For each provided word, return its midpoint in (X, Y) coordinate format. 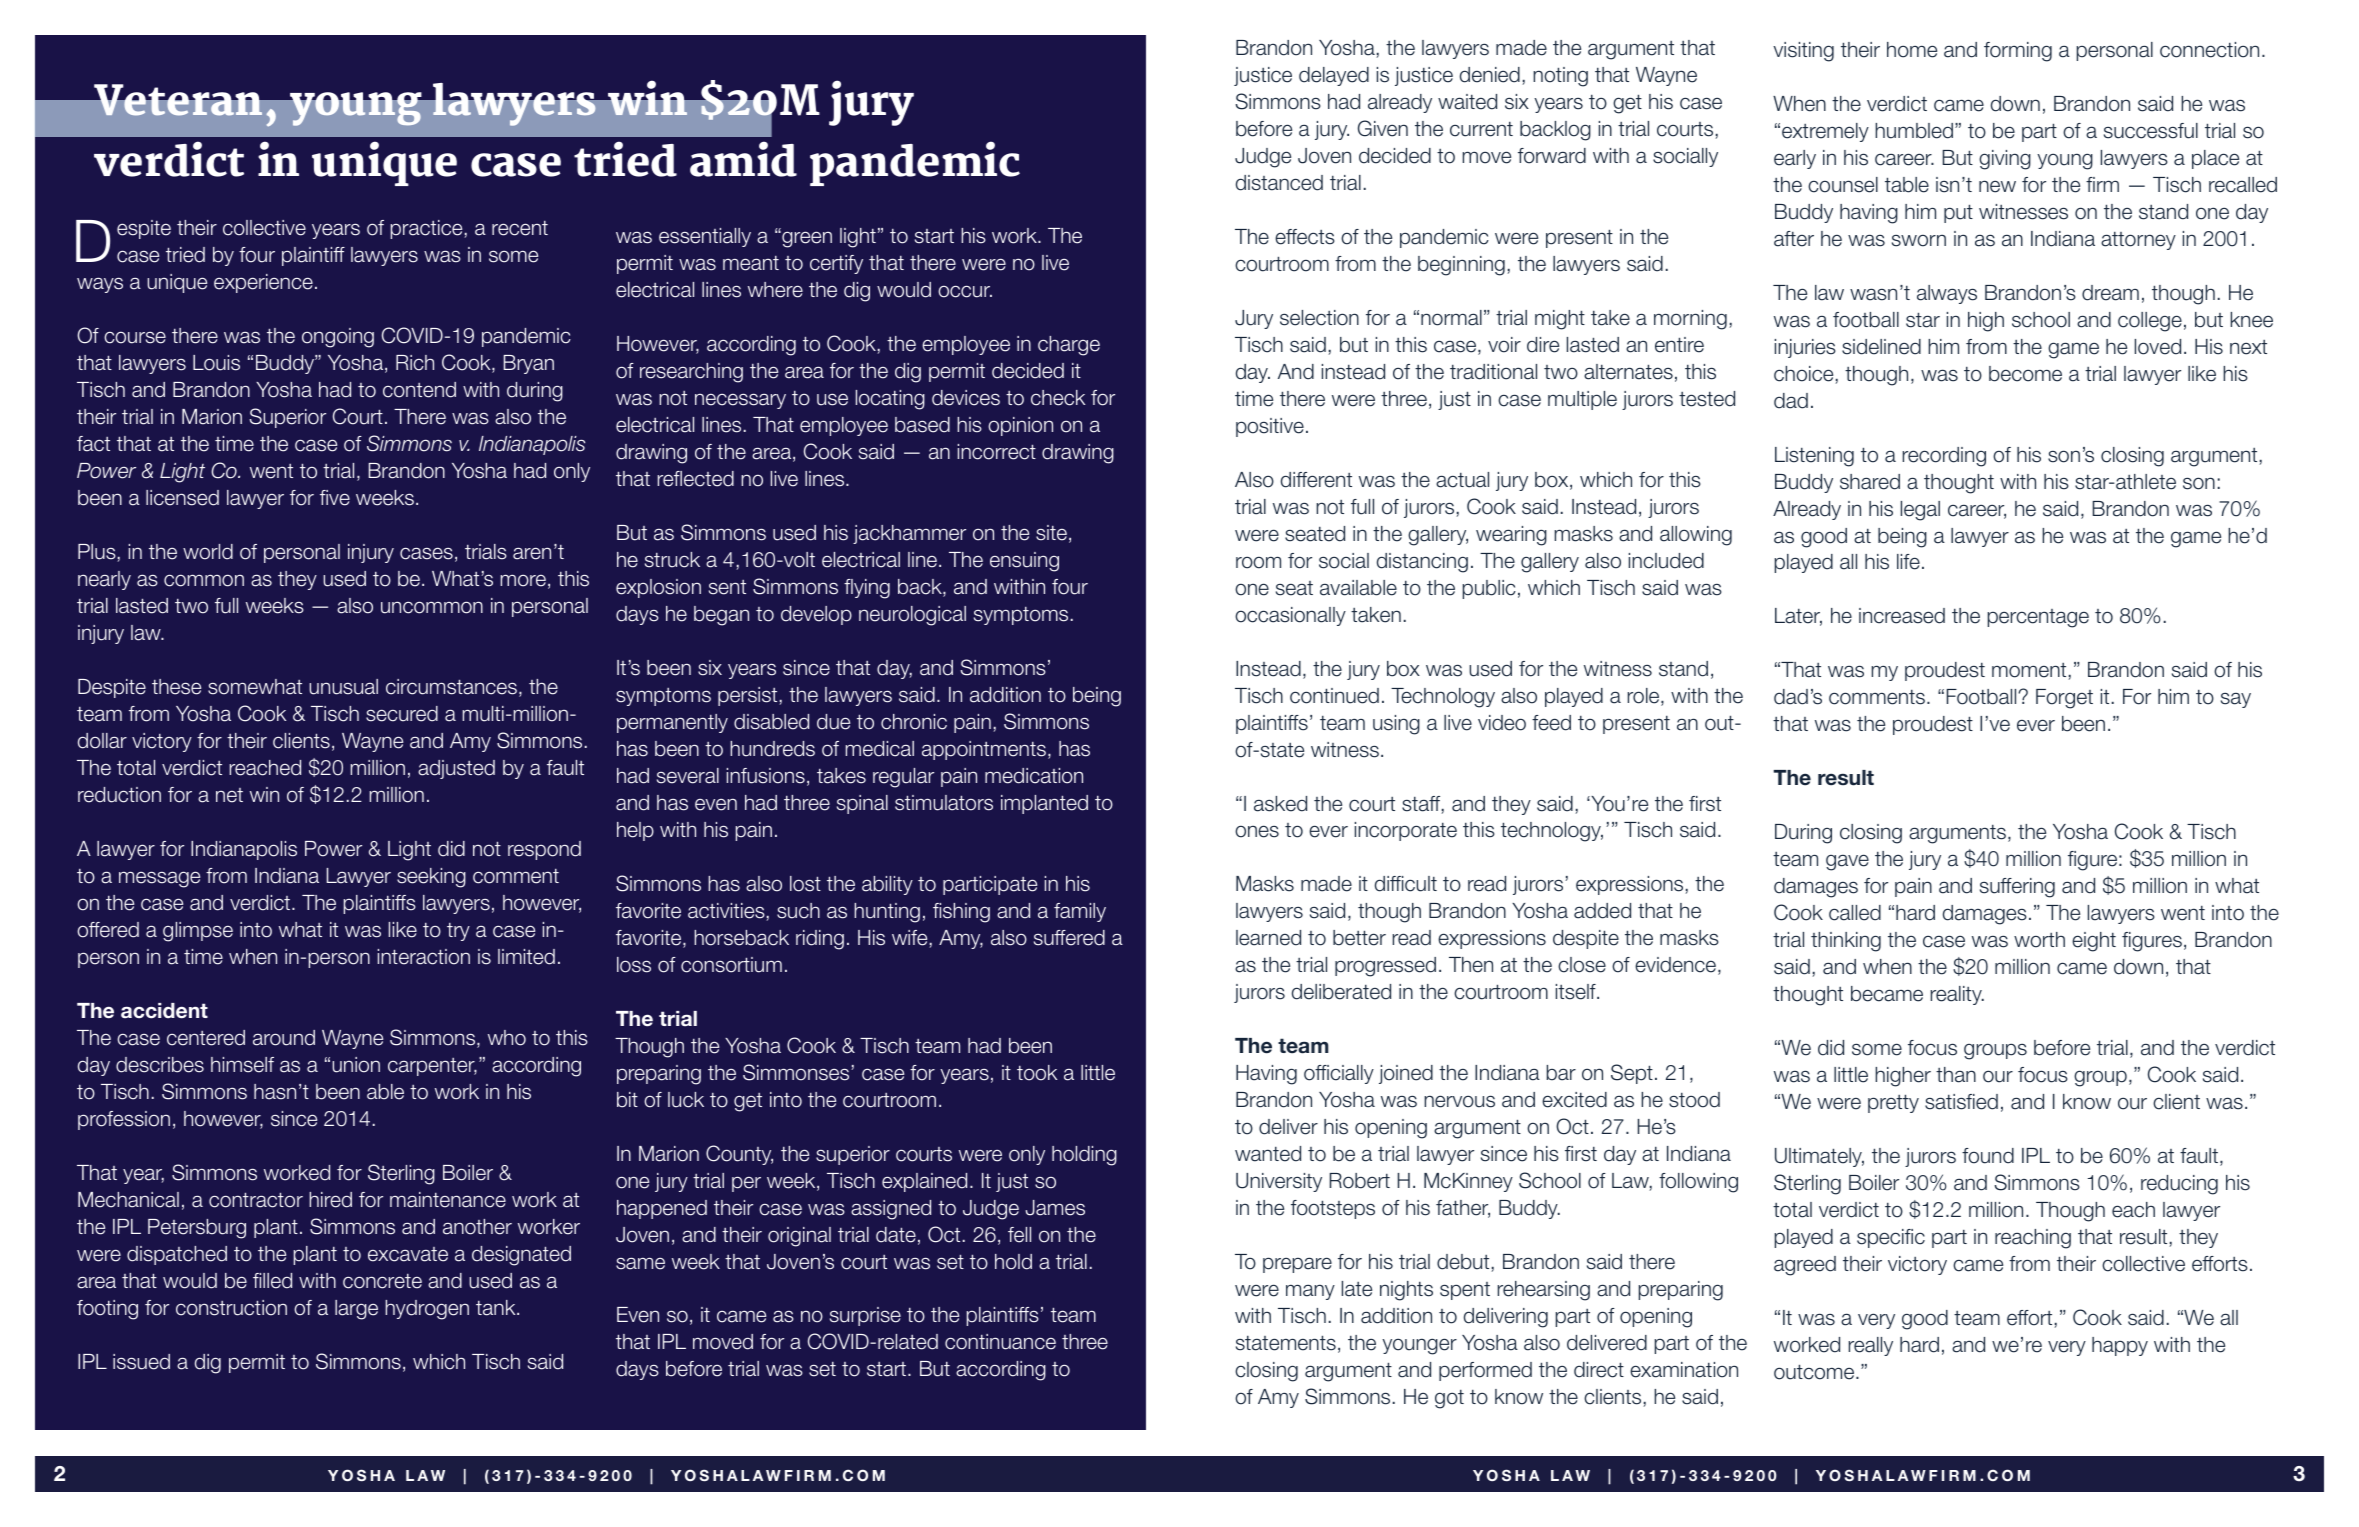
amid (743, 159)
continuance (1000, 1342)
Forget (2064, 699)
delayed (1334, 76)
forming (2018, 52)
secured (402, 714)
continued (1334, 696)
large (356, 1310)
